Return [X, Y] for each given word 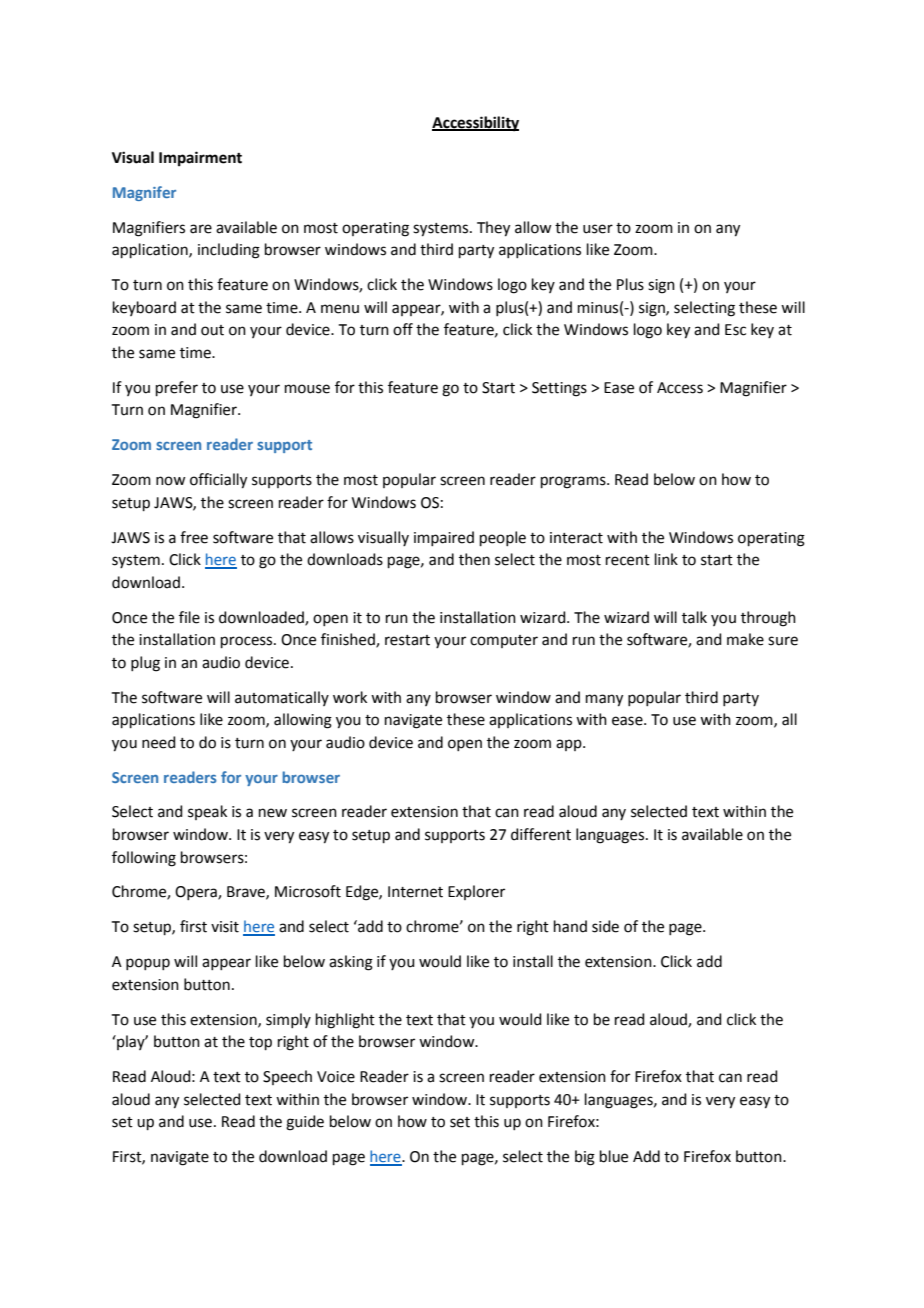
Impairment [200, 159]
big [585, 1158]
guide [305, 1123]
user [598, 229]
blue [614, 1156]
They [493, 229]
